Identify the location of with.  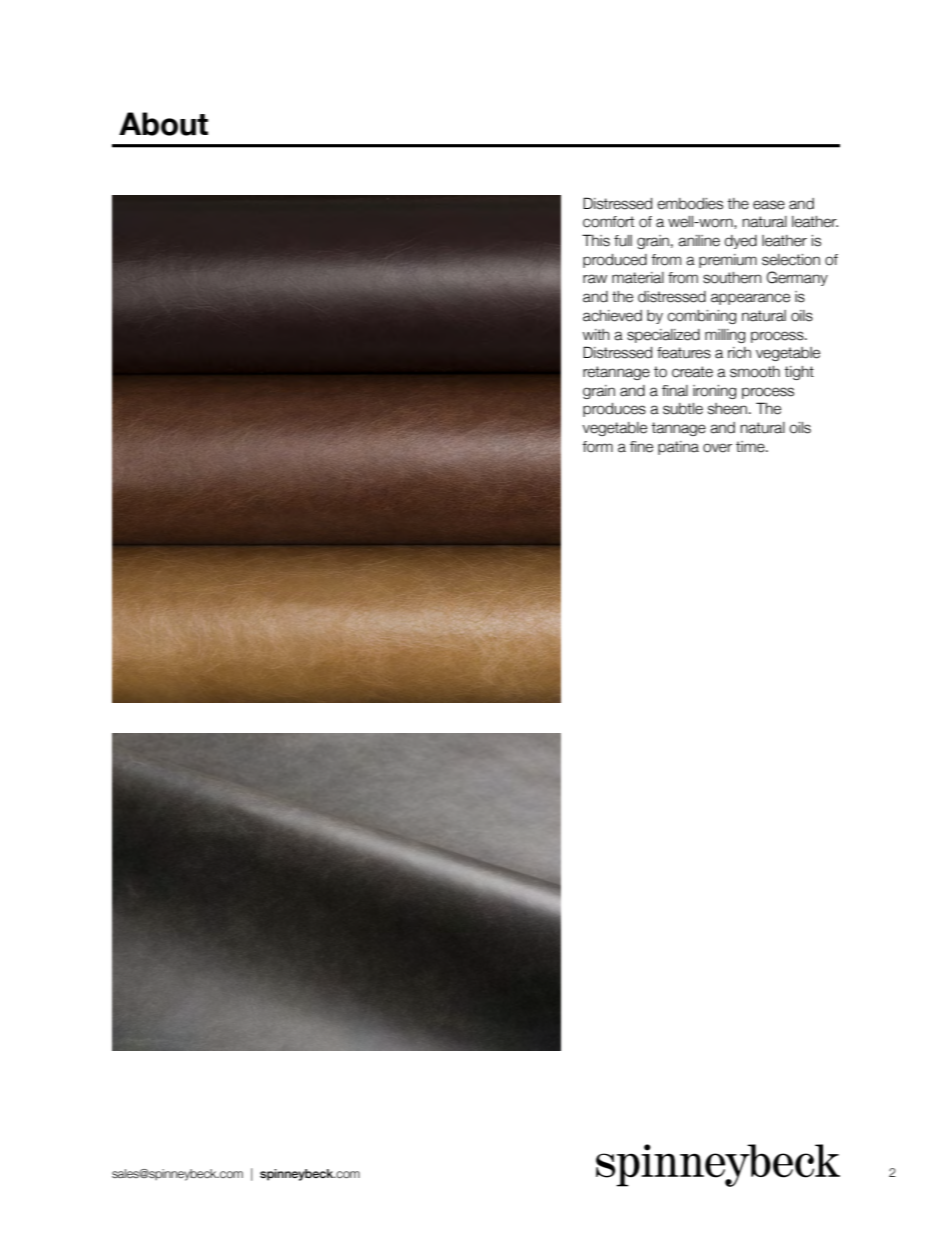
(596, 334).
